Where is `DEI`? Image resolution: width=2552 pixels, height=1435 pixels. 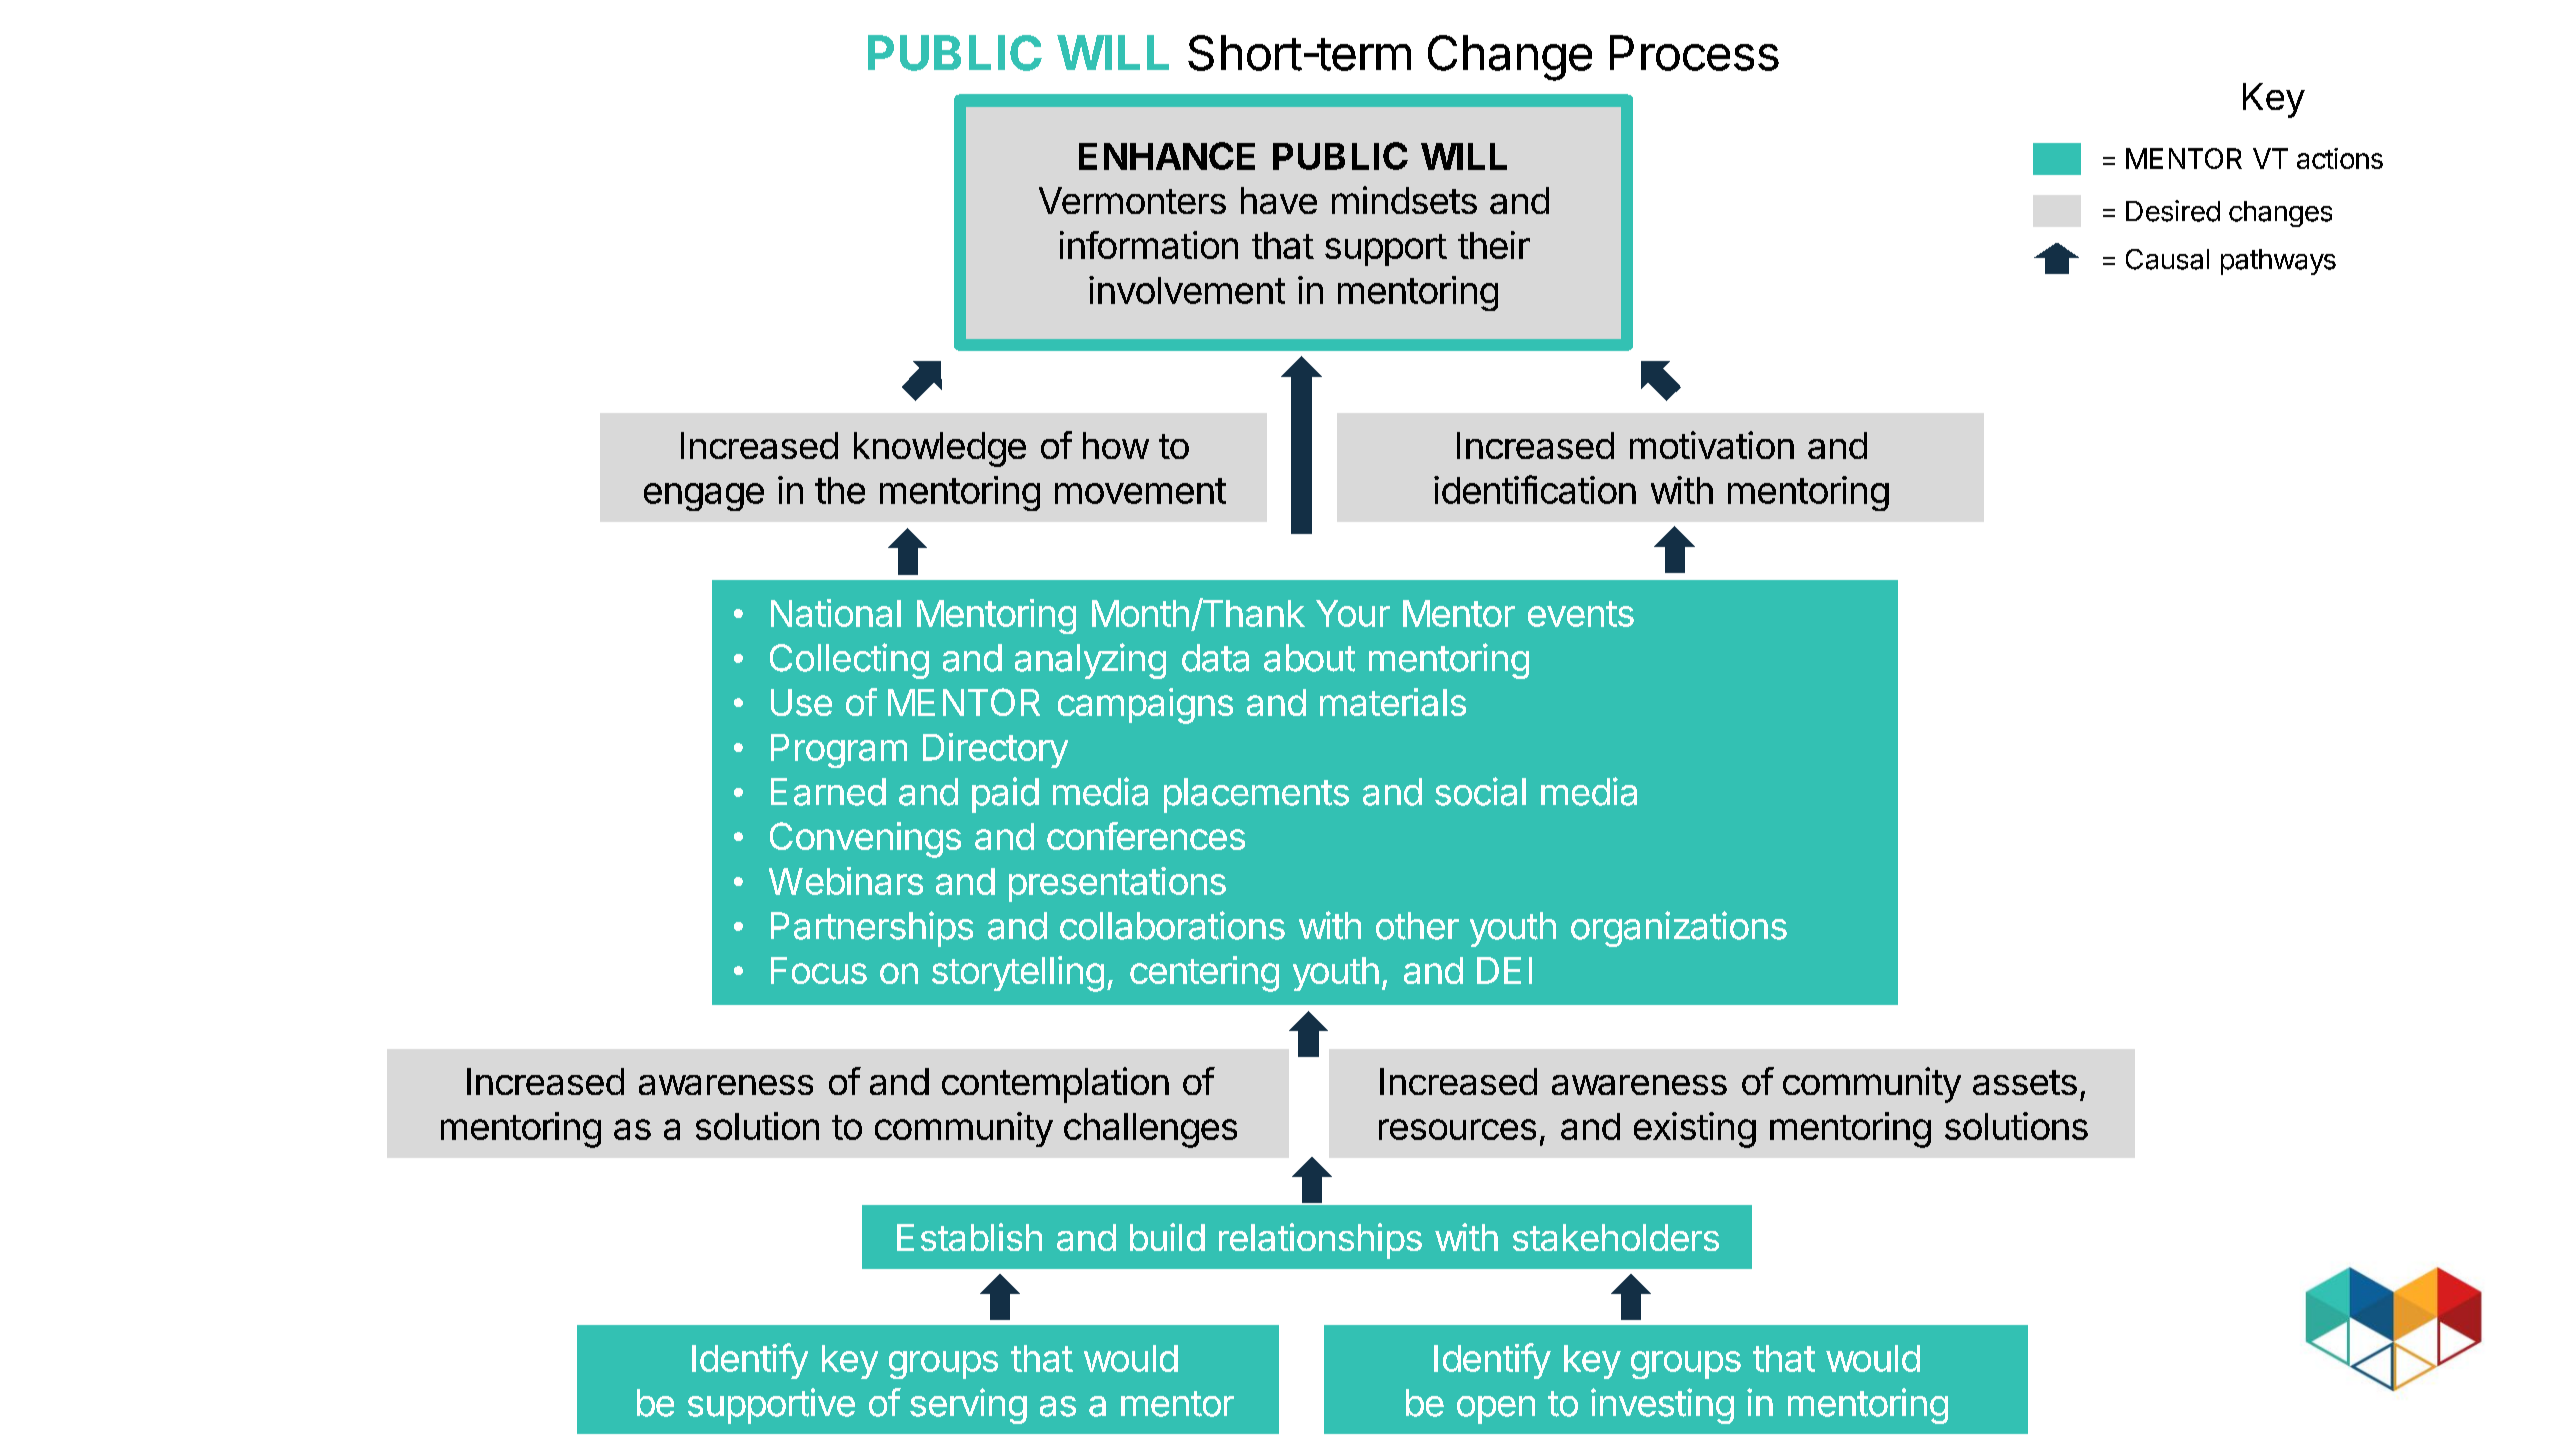
DEI is located at coordinates (1504, 970).
